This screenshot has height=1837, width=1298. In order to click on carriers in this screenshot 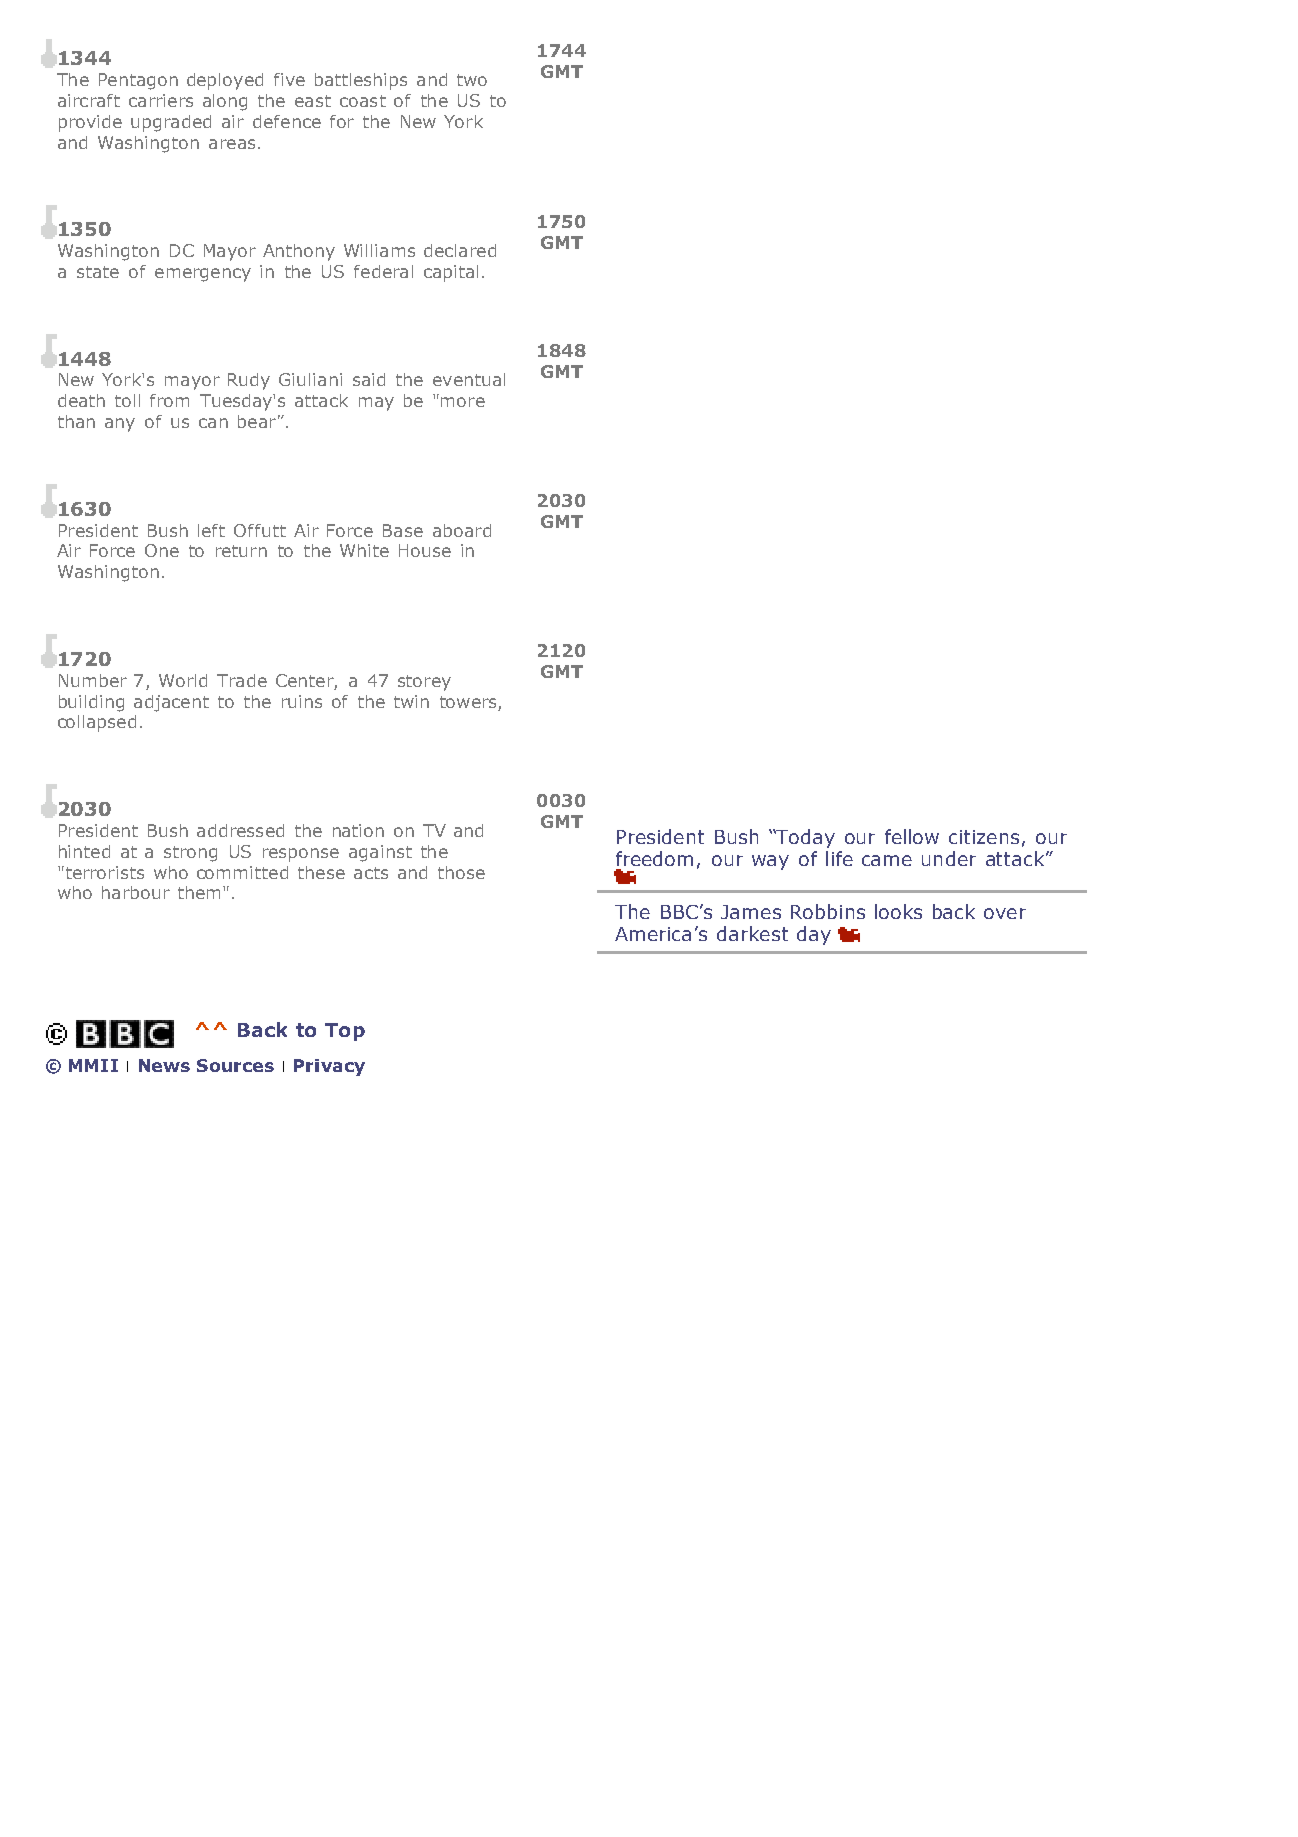, I will do `click(161, 100)`.
